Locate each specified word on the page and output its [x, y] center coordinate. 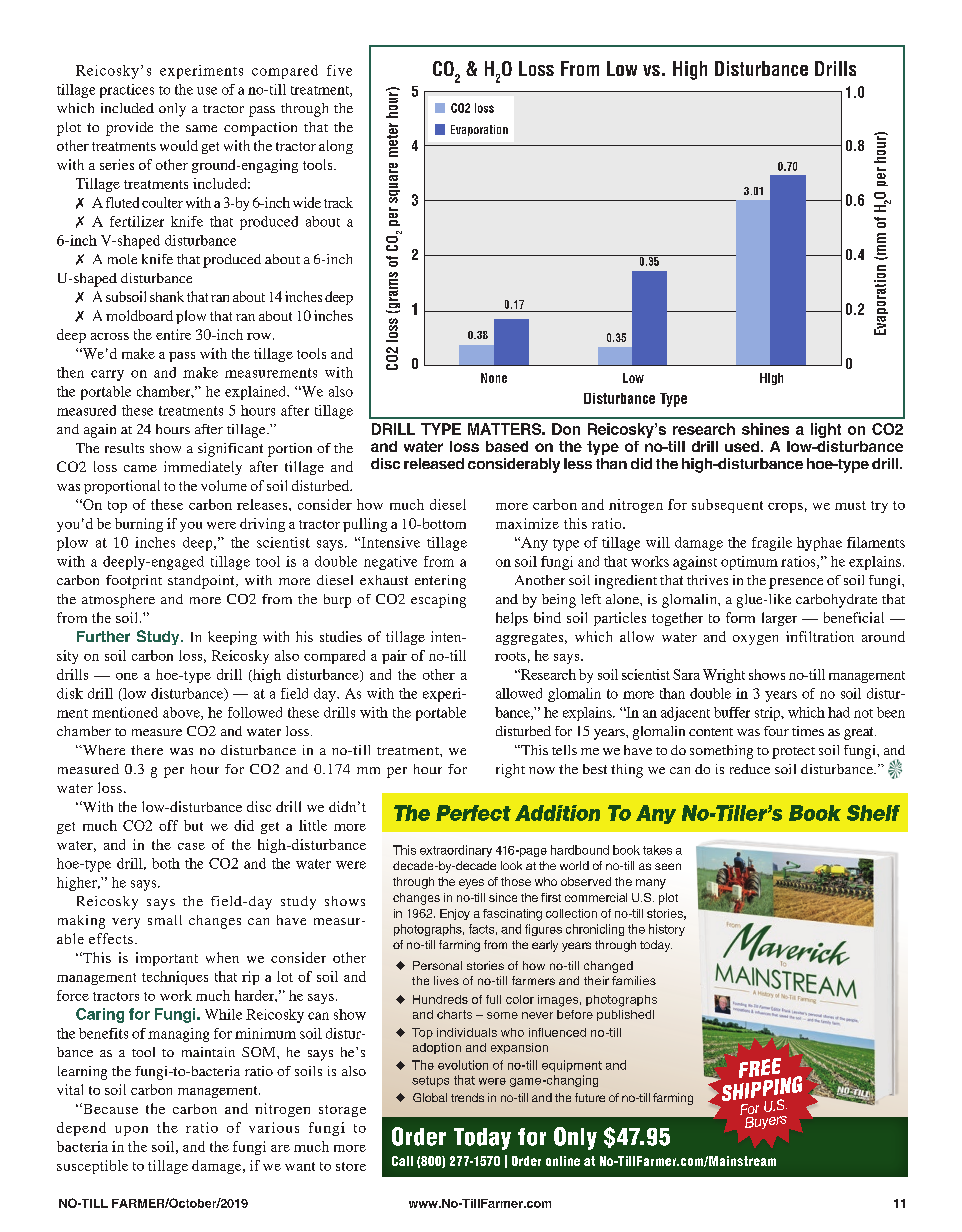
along [336, 147]
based [507, 446]
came [140, 468]
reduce [750, 769]
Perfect [473, 813]
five [339, 70]
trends [467, 1097]
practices [127, 91]
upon [131, 1131]
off [168, 825]
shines [765, 429]
